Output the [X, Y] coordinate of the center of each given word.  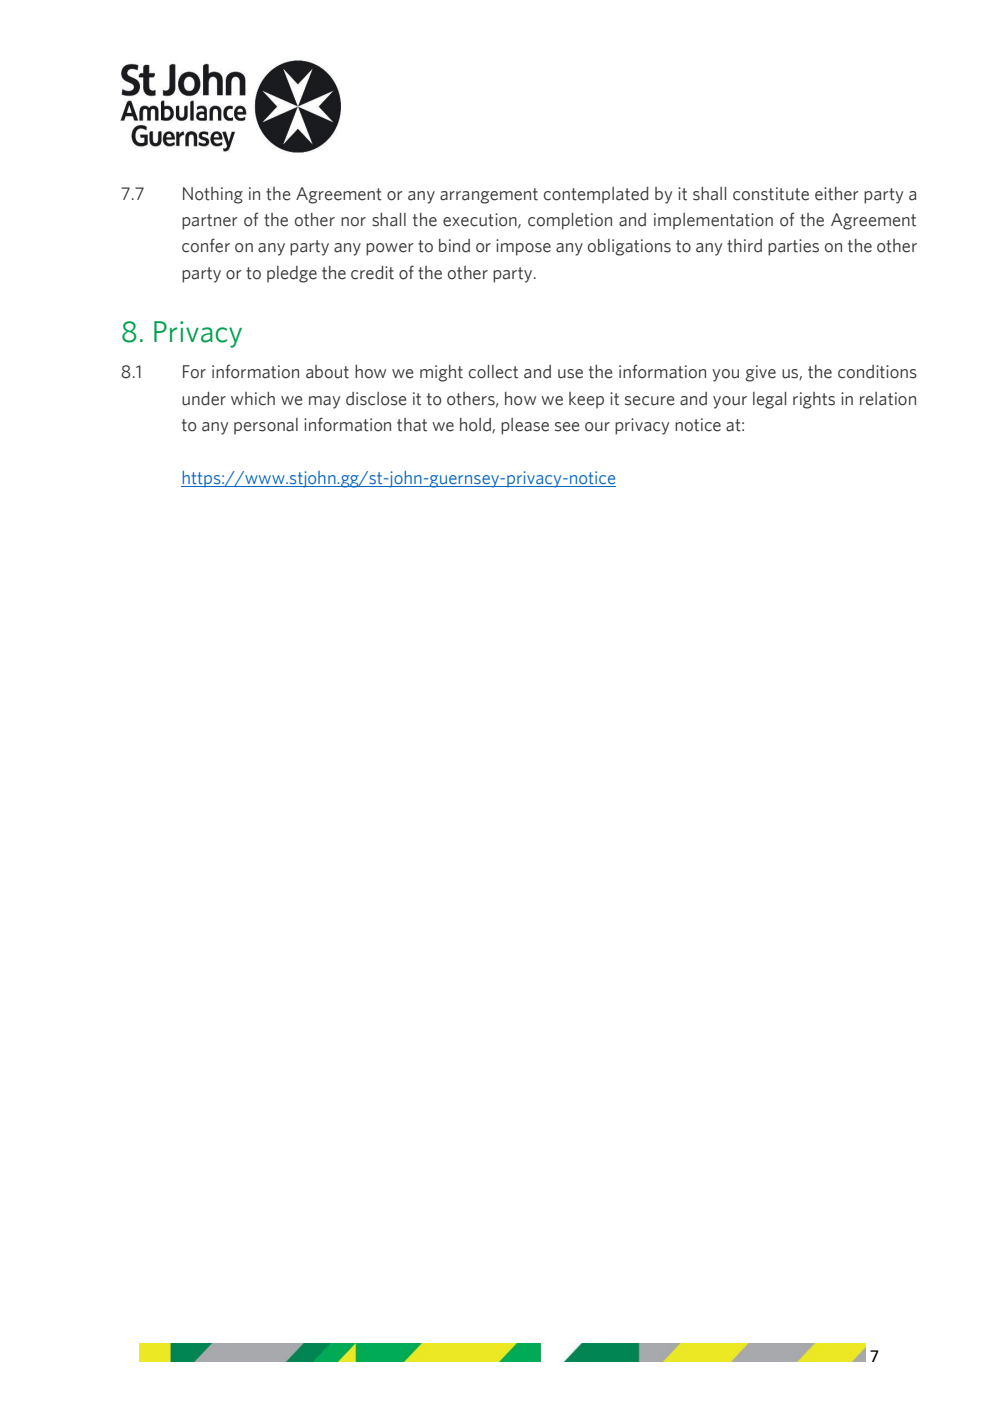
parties [793, 247]
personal [266, 426]
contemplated [596, 195]
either [837, 194]
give [760, 373]
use [570, 374]
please [525, 426]
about [327, 372]
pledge [292, 274]
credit [372, 273]
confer [206, 245]
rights [814, 400]
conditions [877, 372]
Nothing [213, 195]
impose [523, 247]
